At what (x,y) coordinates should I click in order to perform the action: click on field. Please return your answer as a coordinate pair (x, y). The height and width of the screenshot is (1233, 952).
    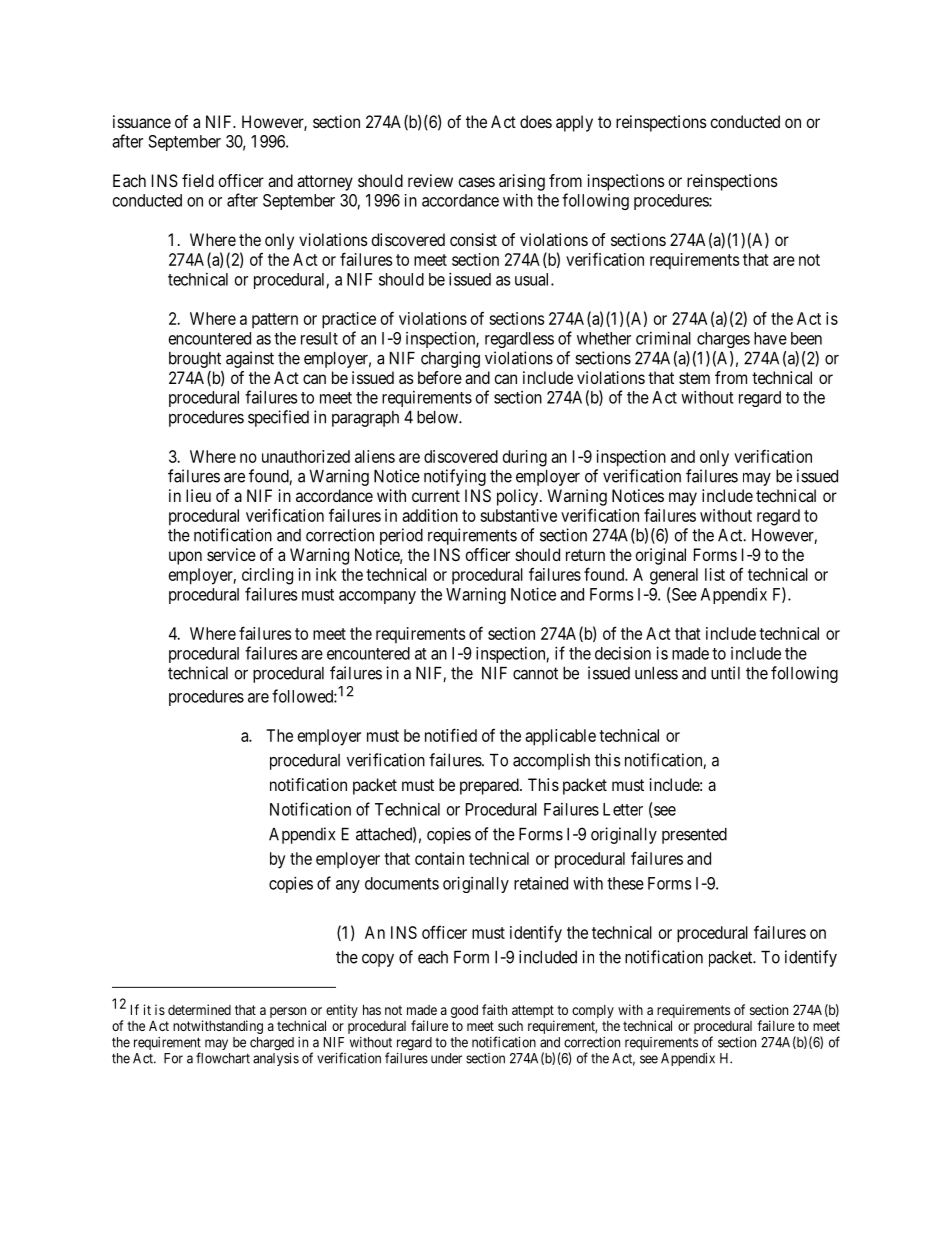
    Looking at the image, I should click on (198, 180).
